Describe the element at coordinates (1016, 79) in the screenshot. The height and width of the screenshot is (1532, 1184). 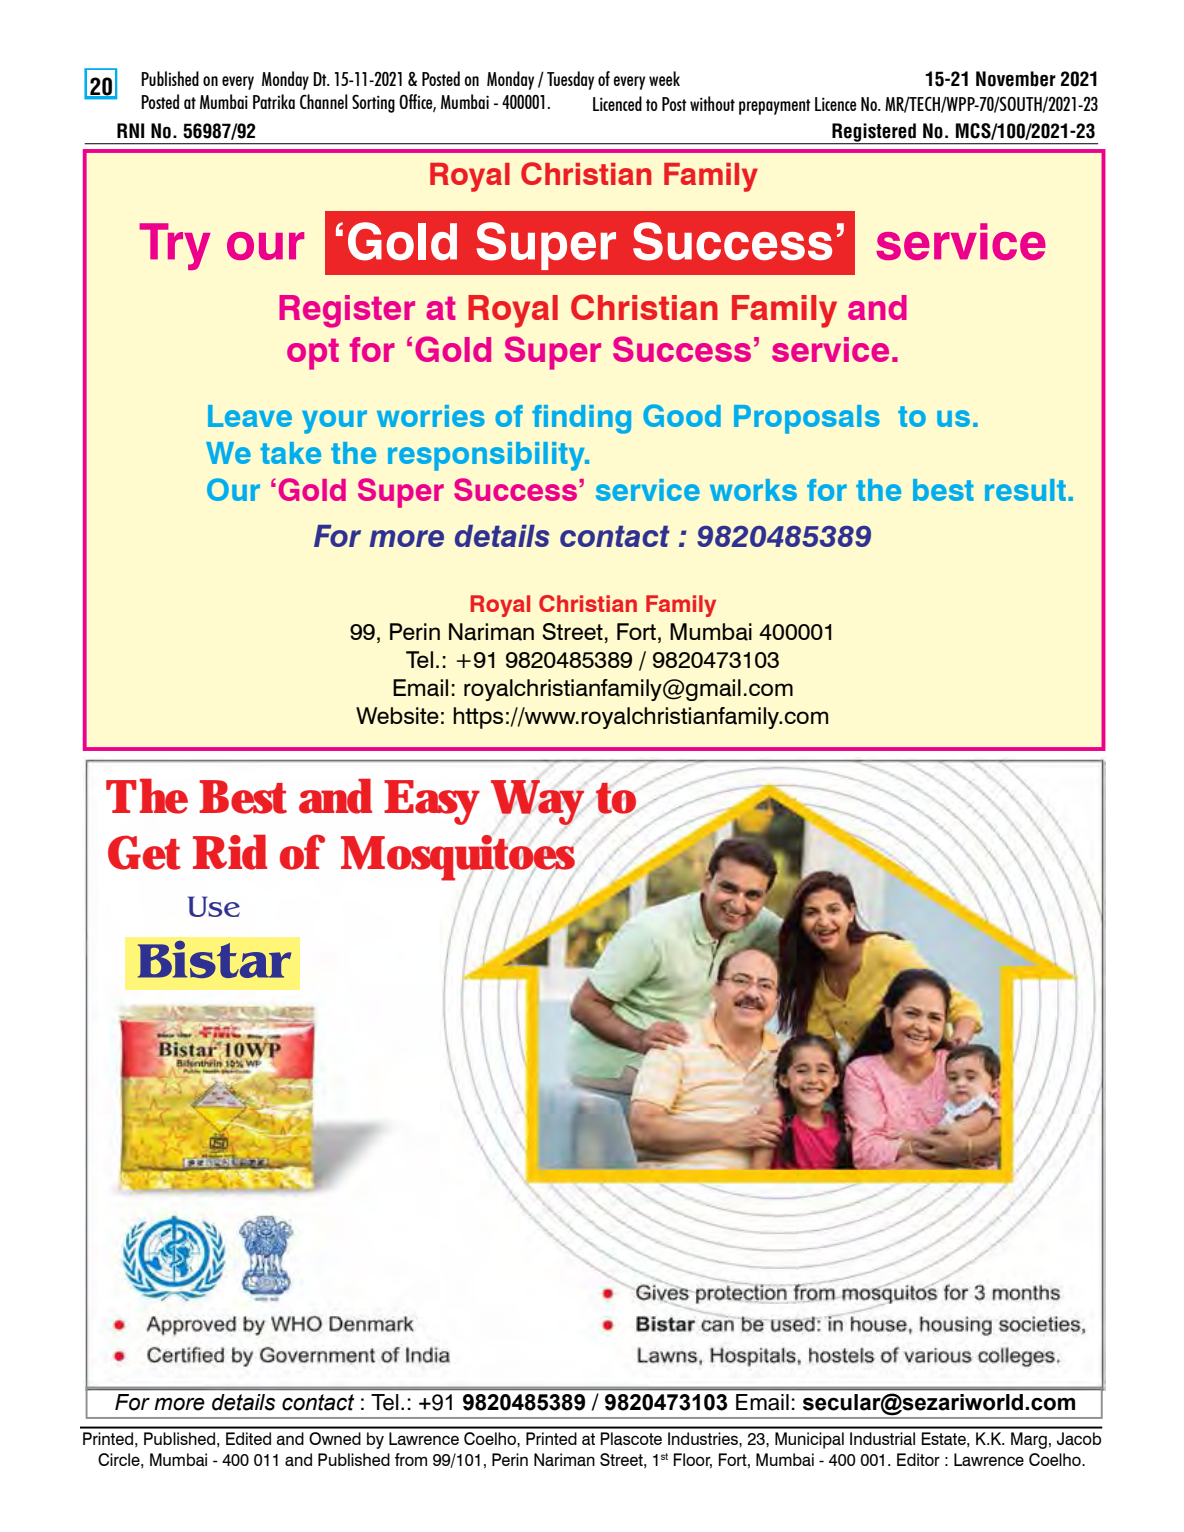
I see `November` at that location.
